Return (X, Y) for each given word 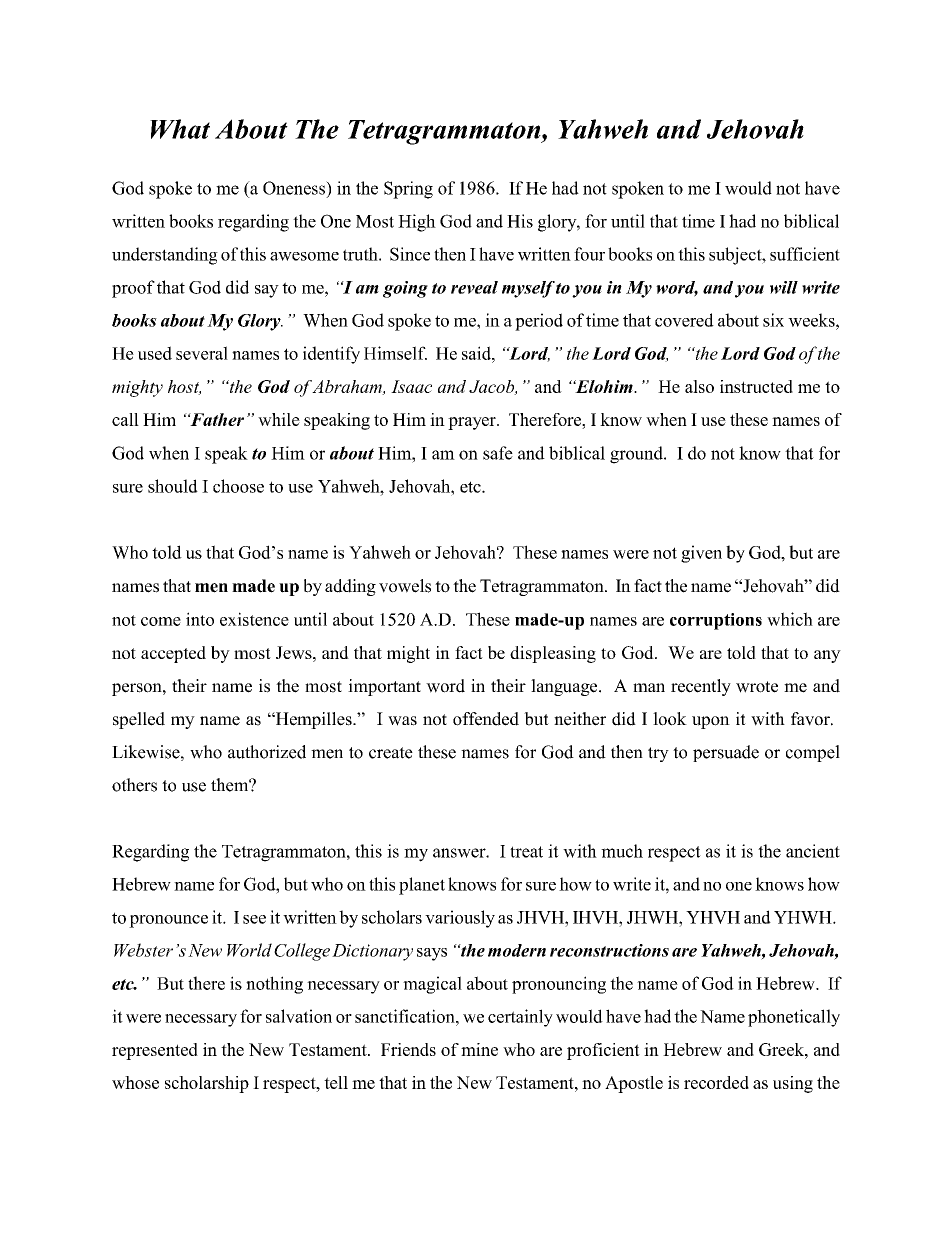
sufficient (805, 254)
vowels (405, 586)
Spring (408, 190)
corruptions (716, 621)
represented (155, 1051)
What (180, 129)
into (200, 619)
